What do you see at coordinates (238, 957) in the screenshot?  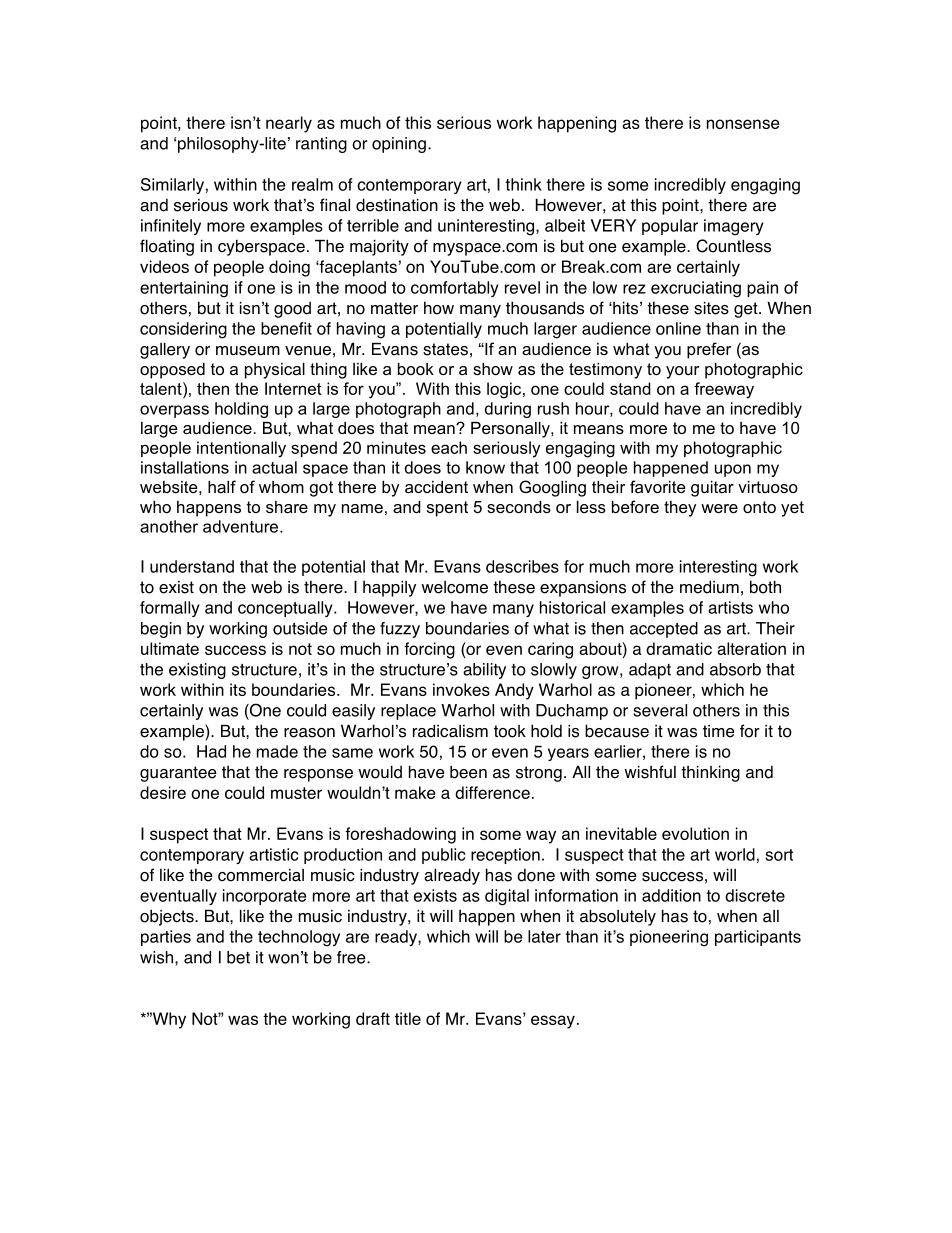 I see `bet` at bounding box center [238, 957].
